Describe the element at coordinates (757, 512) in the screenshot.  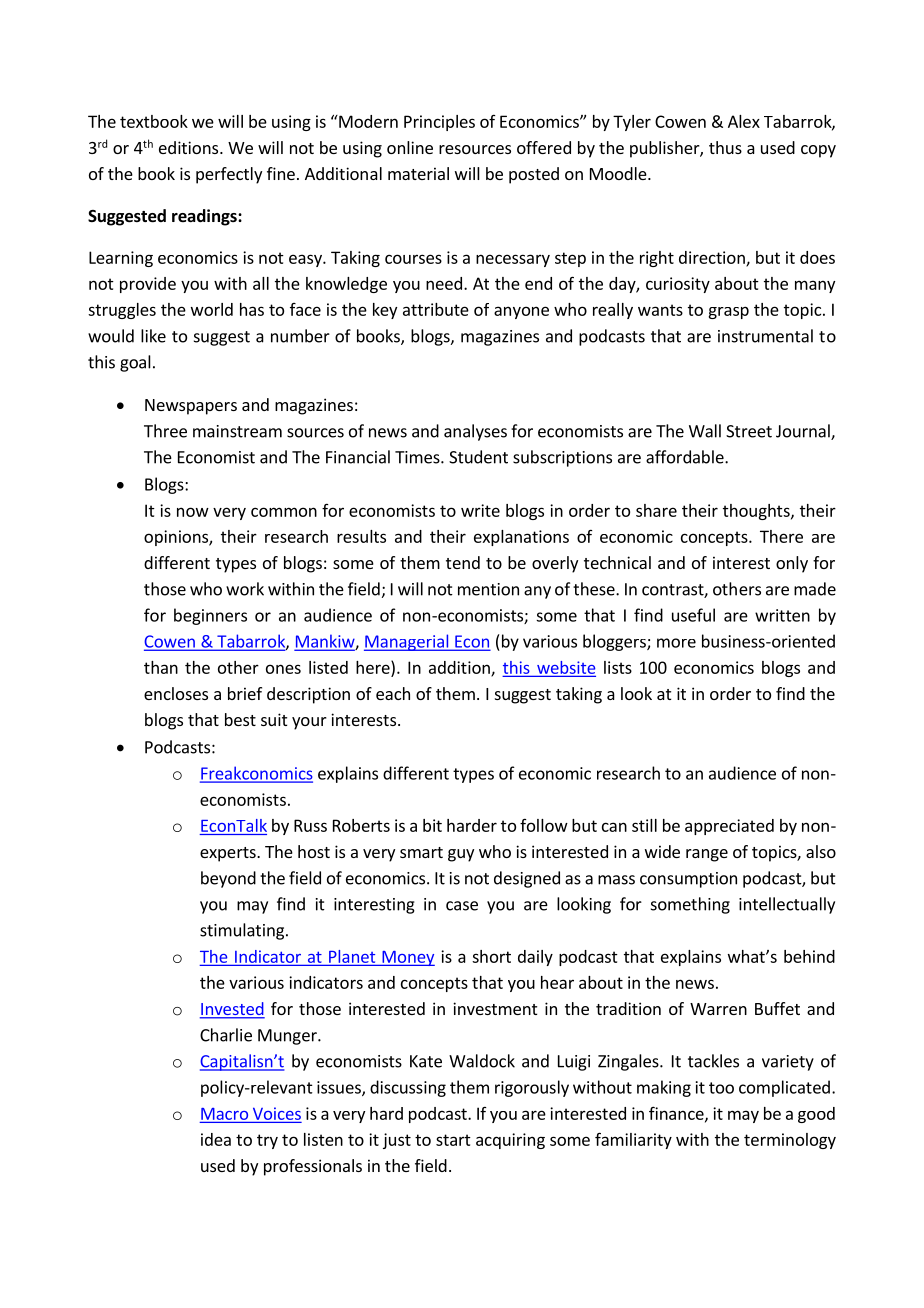
I see `thoughts` at that location.
